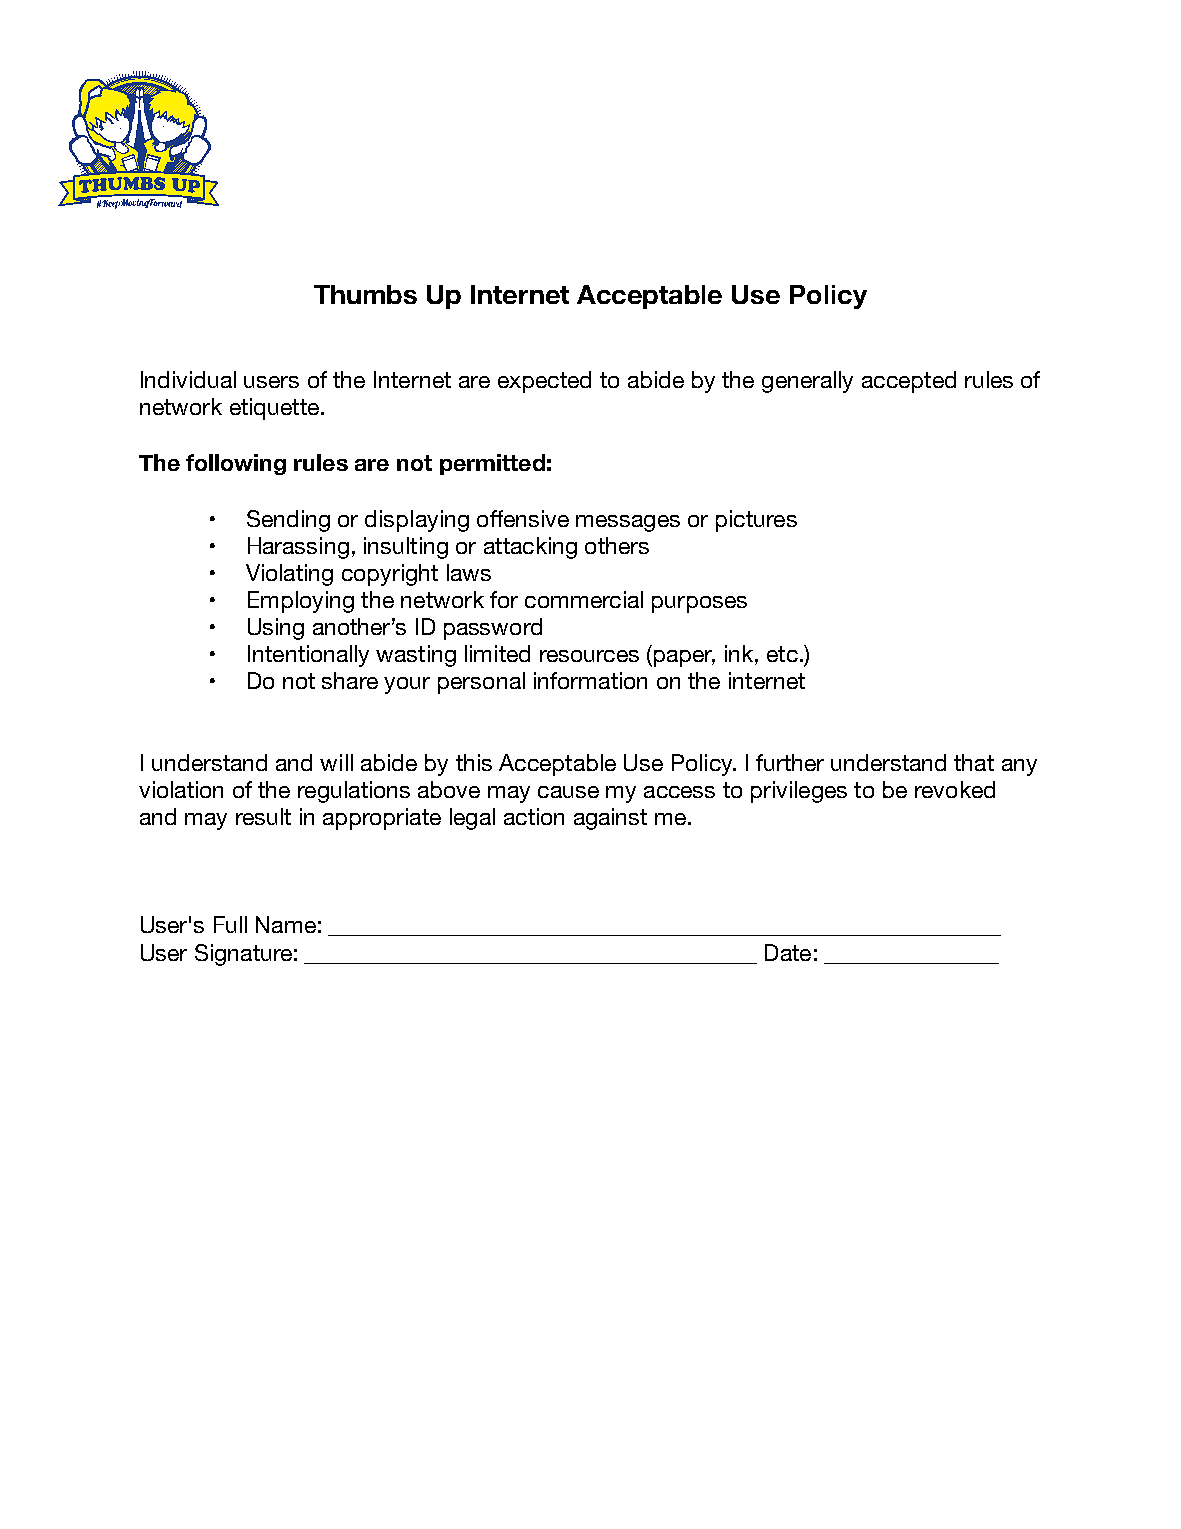 The height and width of the screenshot is (1529, 1181). What do you see at coordinates (276, 629) in the screenshot?
I see `Using` at bounding box center [276, 629].
